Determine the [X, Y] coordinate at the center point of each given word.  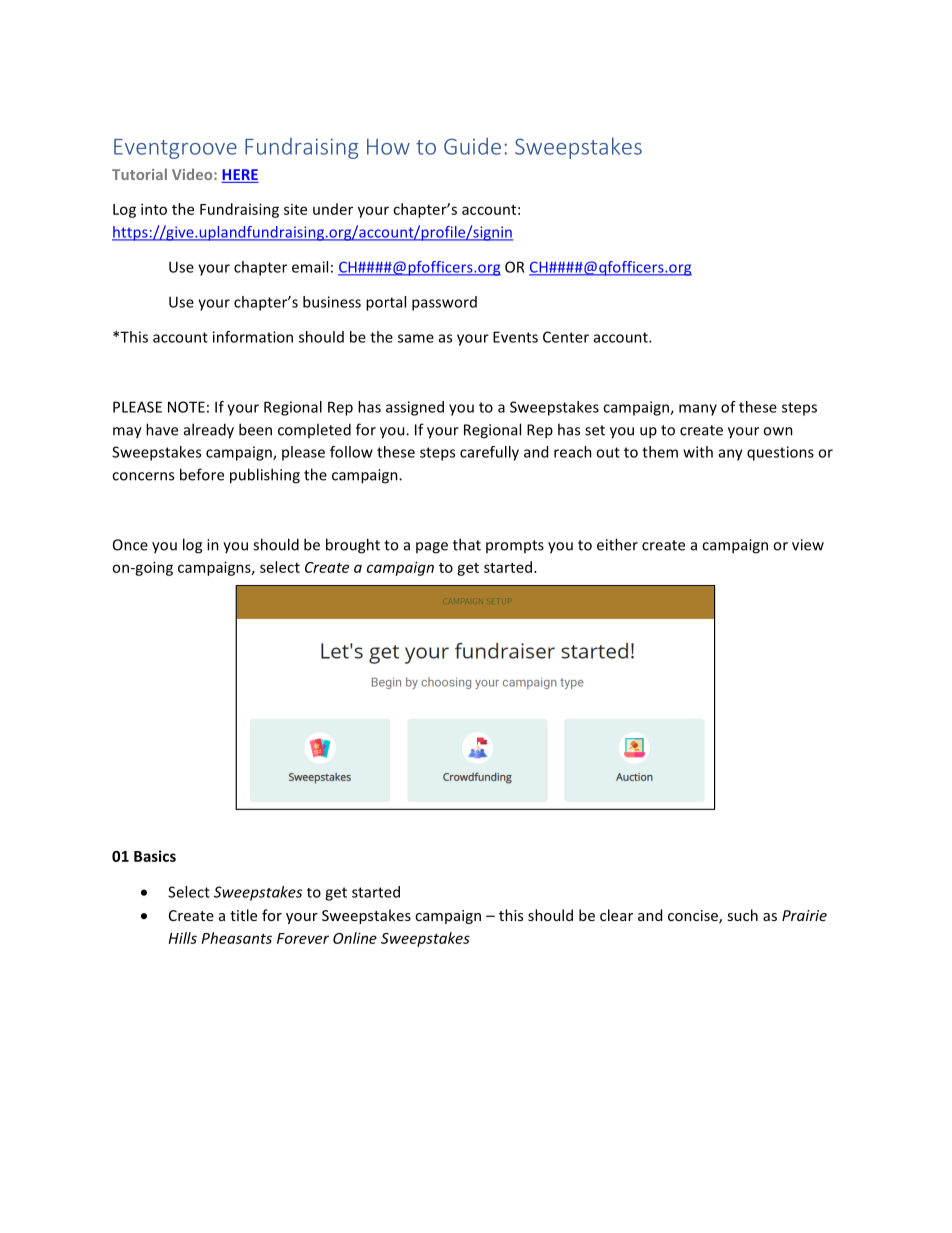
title [243, 915]
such [742, 915]
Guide [472, 146]
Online [355, 938]
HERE [240, 174]
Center [566, 337]
